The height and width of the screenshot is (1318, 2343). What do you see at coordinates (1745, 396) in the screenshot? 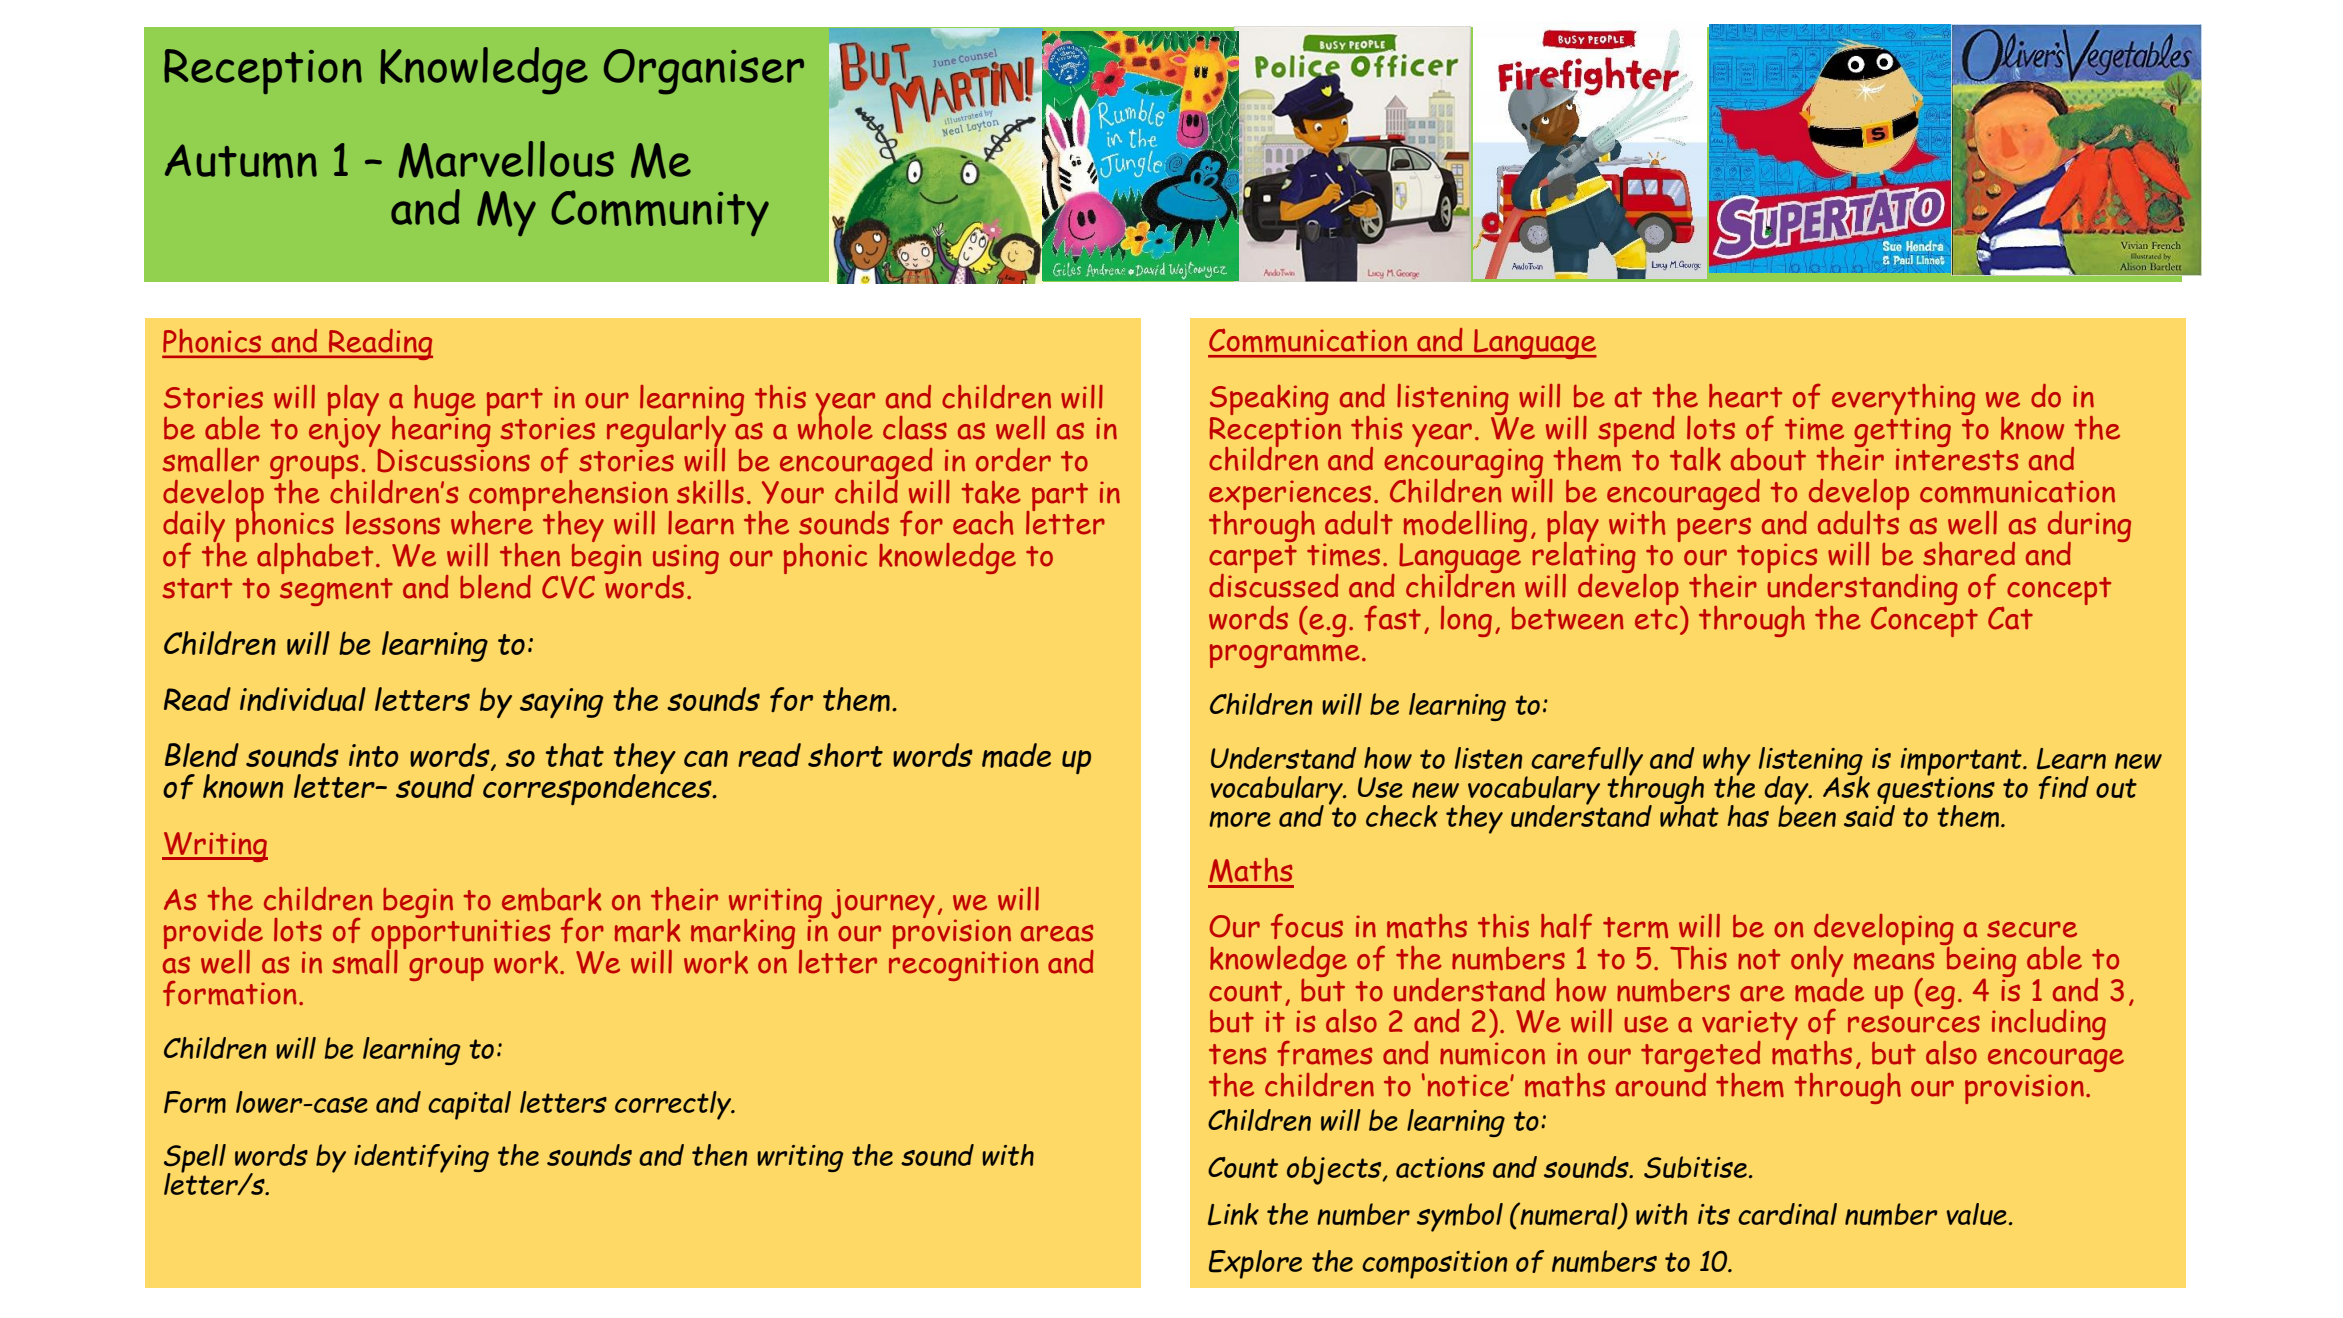
I see `heart` at bounding box center [1745, 396].
